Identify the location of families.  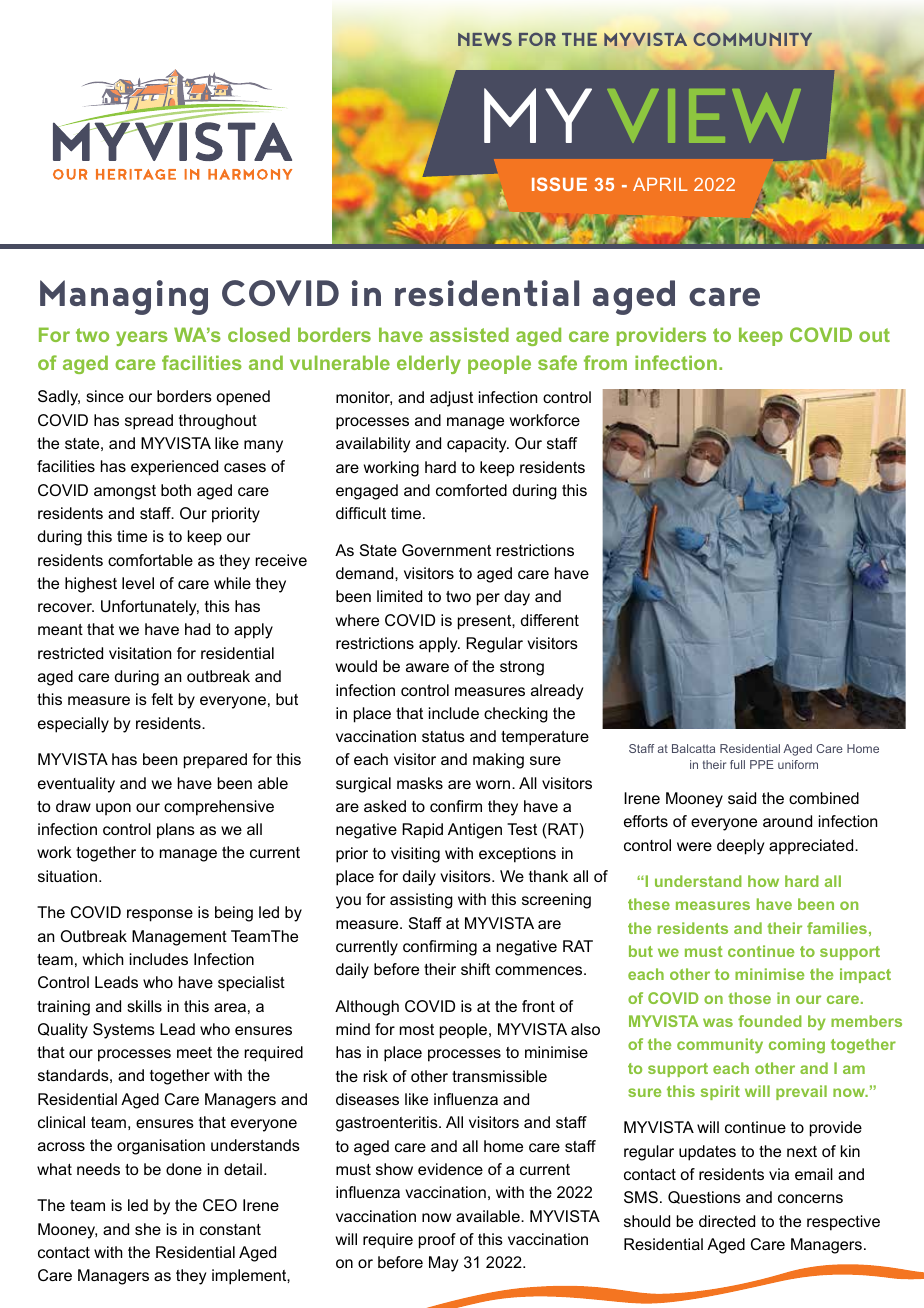
(837, 928).
